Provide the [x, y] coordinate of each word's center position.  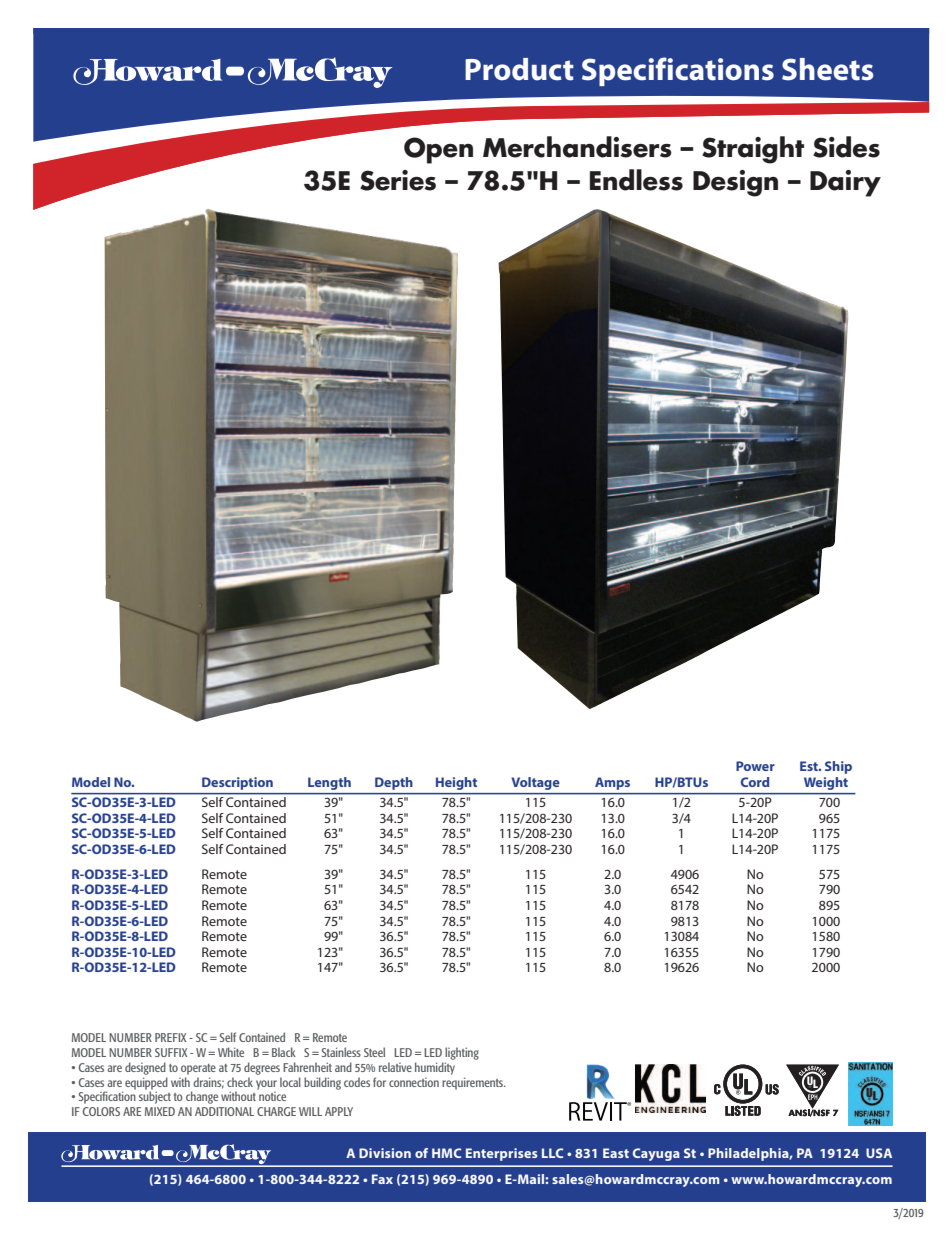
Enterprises [502, 1154]
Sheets [827, 69]
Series [398, 180]
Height [456, 783]
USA [879, 1153]
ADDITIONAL [224, 1111]
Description [237, 783]
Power [755, 766]
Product [519, 69]
